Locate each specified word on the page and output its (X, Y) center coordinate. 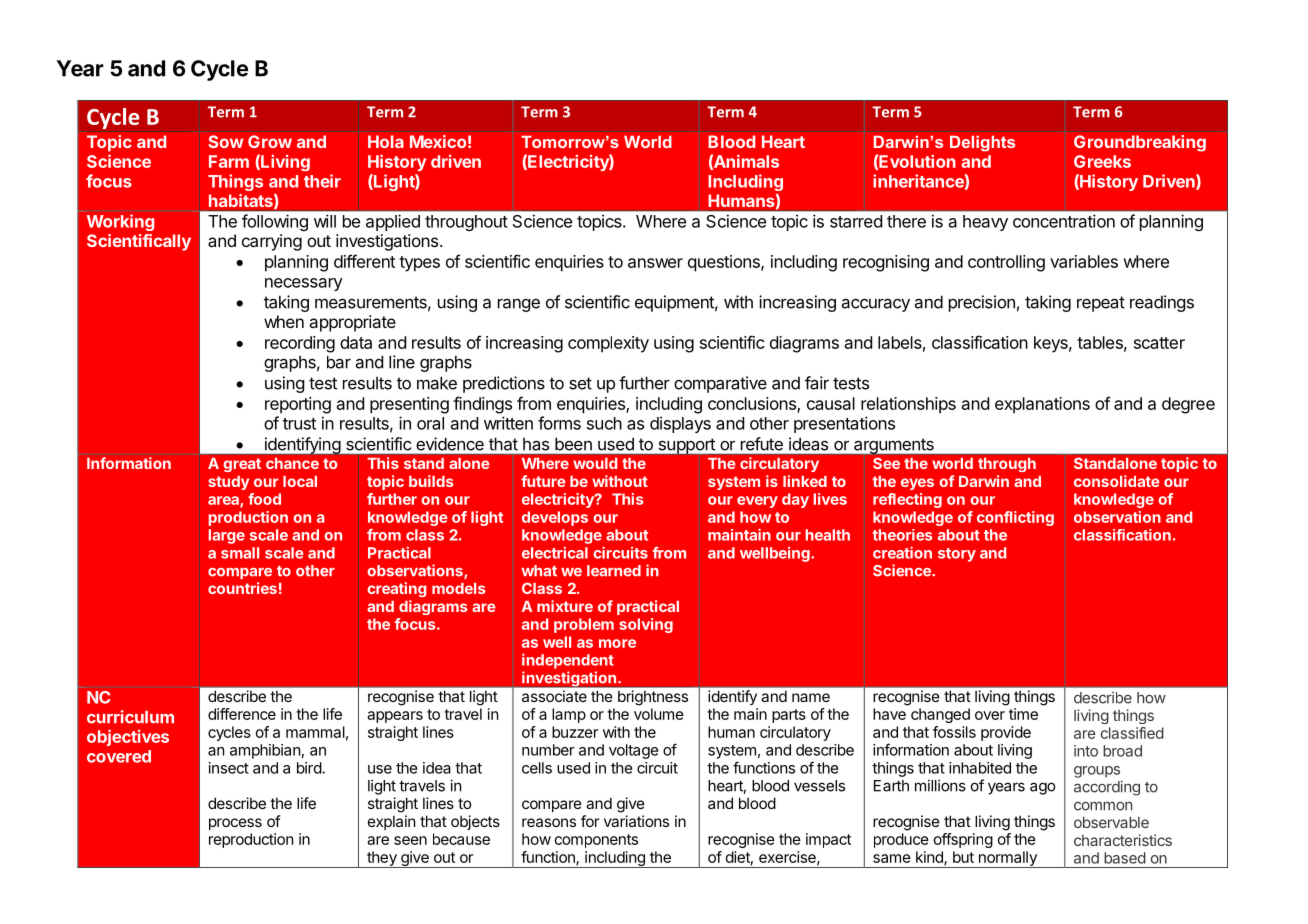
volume (659, 714)
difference (242, 714)
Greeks (1102, 161)
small (240, 553)
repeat (1101, 304)
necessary (304, 284)
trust (299, 424)
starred (856, 221)
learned (614, 571)
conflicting (1015, 518)
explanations (1042, 405)
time (1023, 714)
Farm (229, 161)
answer (655, 263)
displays (680, 424)
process (235, 824)
